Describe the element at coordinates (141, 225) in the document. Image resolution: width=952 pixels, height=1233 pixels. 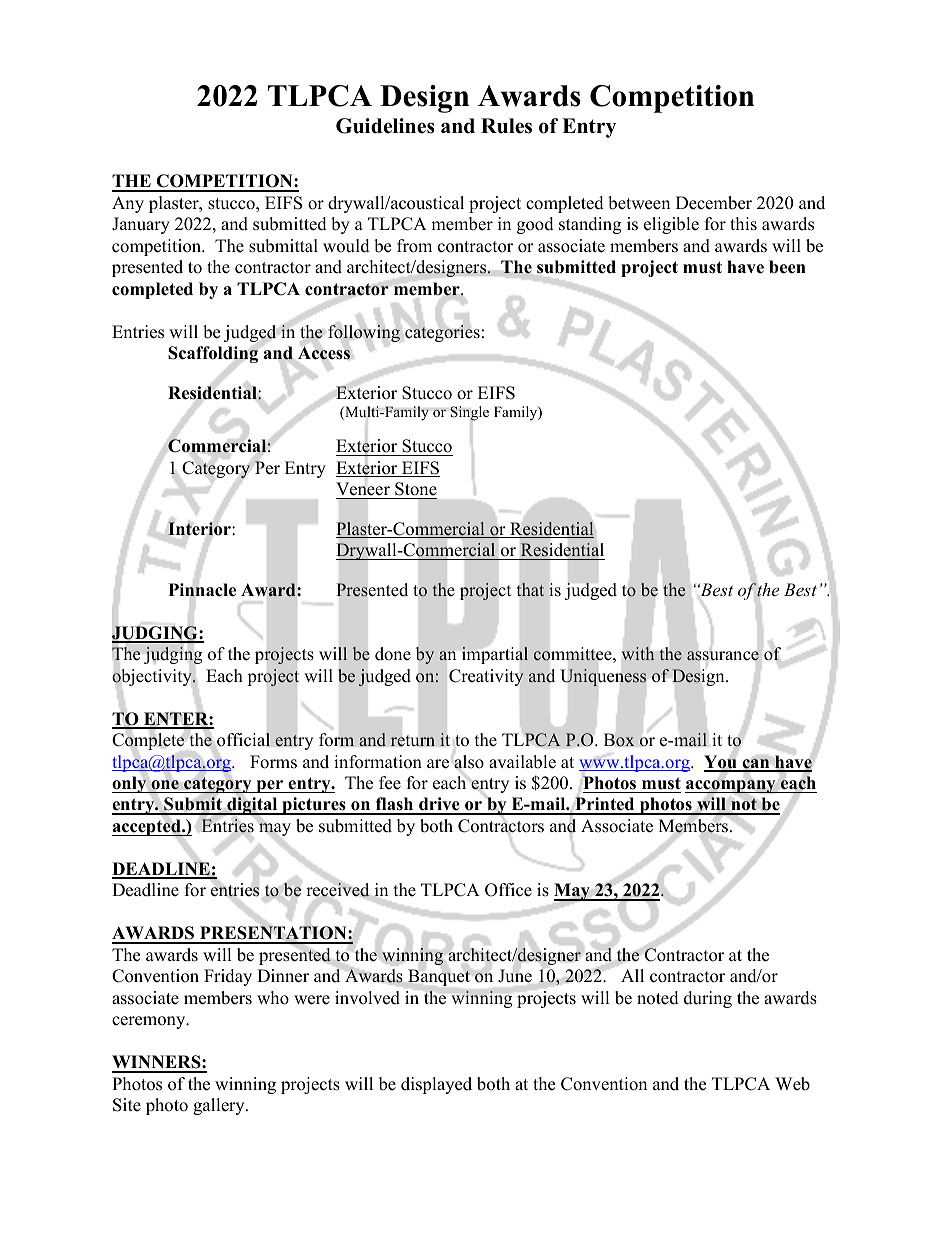
I see `January` at that location.
